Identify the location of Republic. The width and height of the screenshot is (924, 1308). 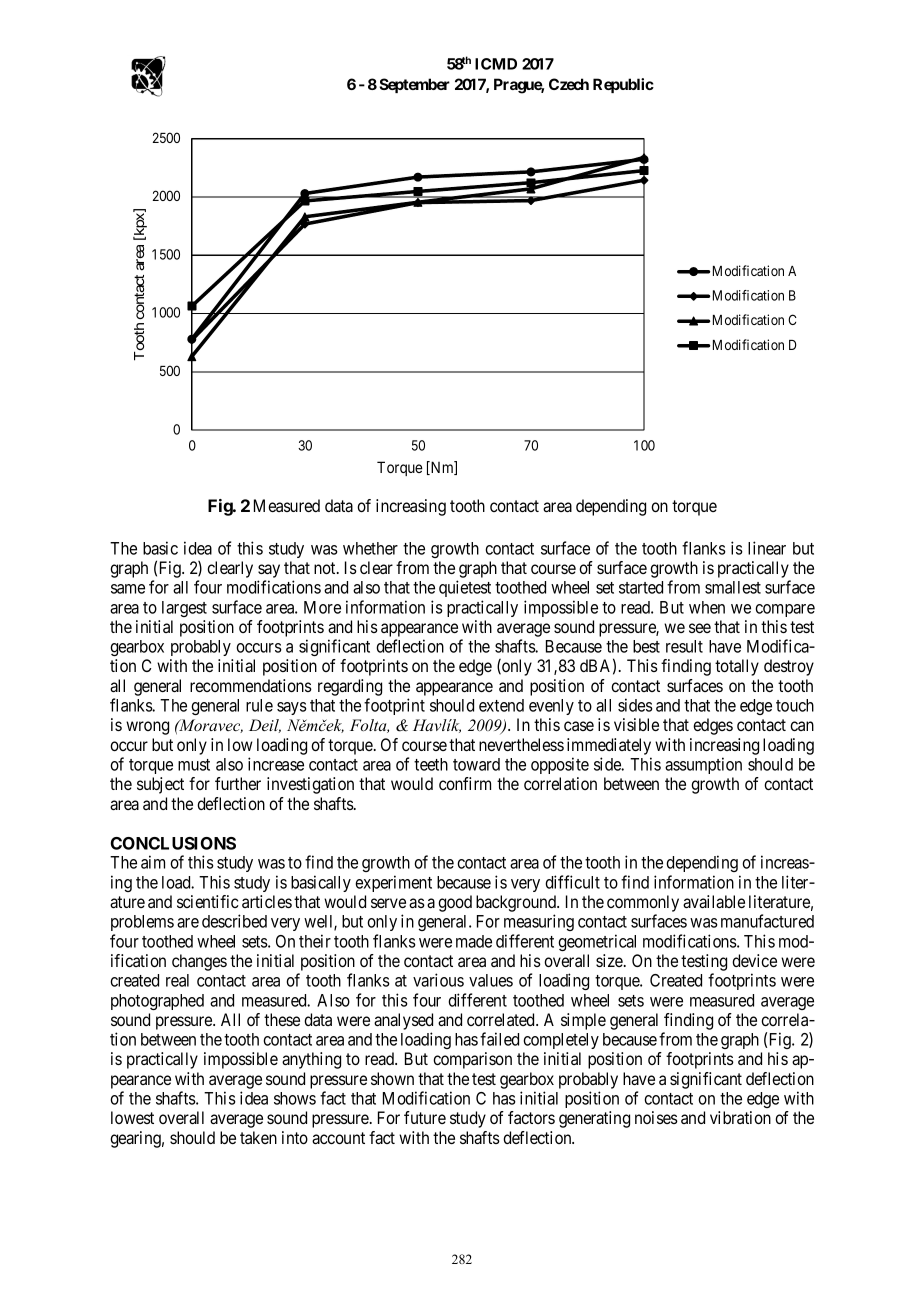
(623, 85).
